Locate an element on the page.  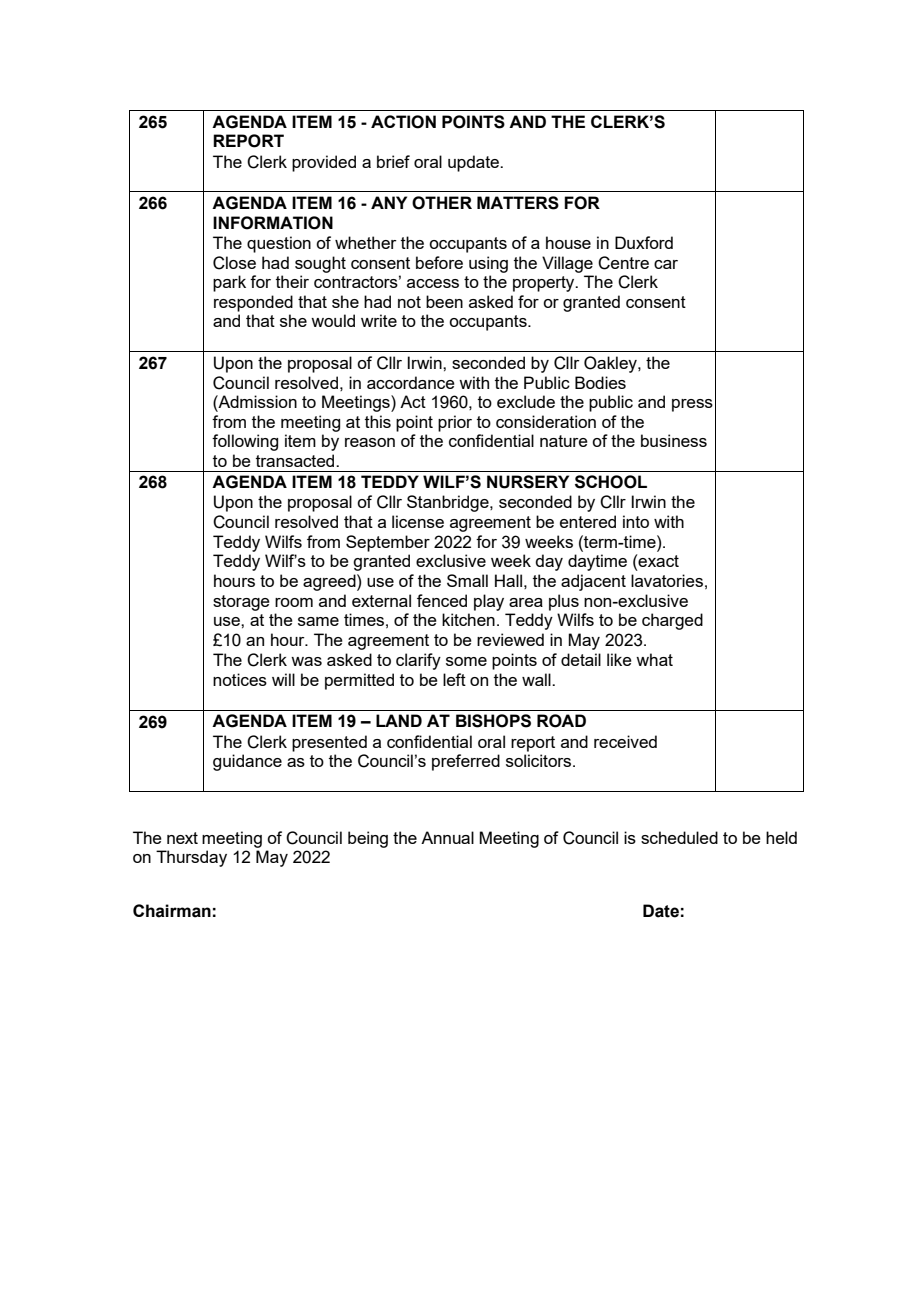
ACTION is located at coordinates (403, 122).
